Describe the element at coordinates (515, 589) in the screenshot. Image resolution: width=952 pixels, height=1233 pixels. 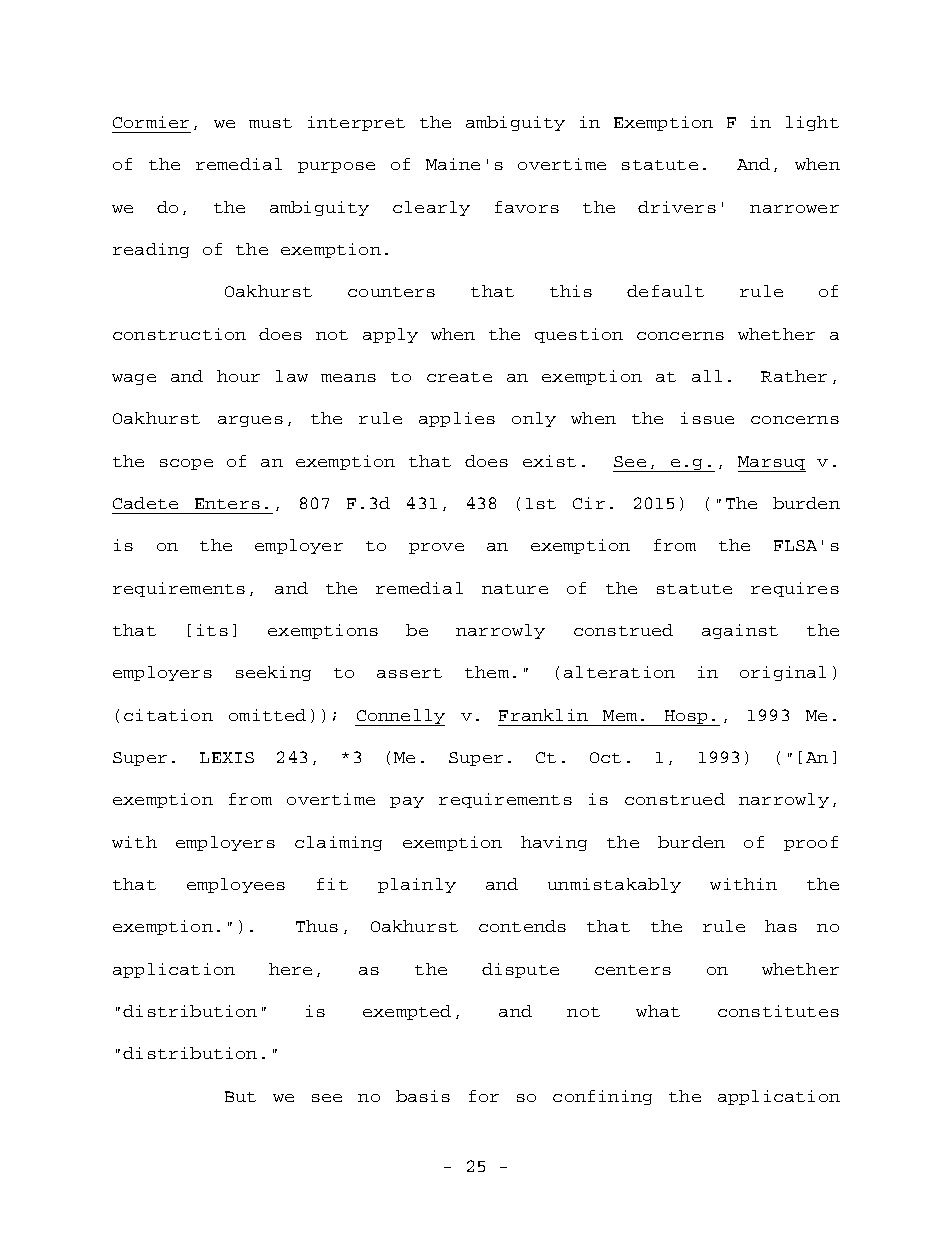
I see `nature` at that location.
